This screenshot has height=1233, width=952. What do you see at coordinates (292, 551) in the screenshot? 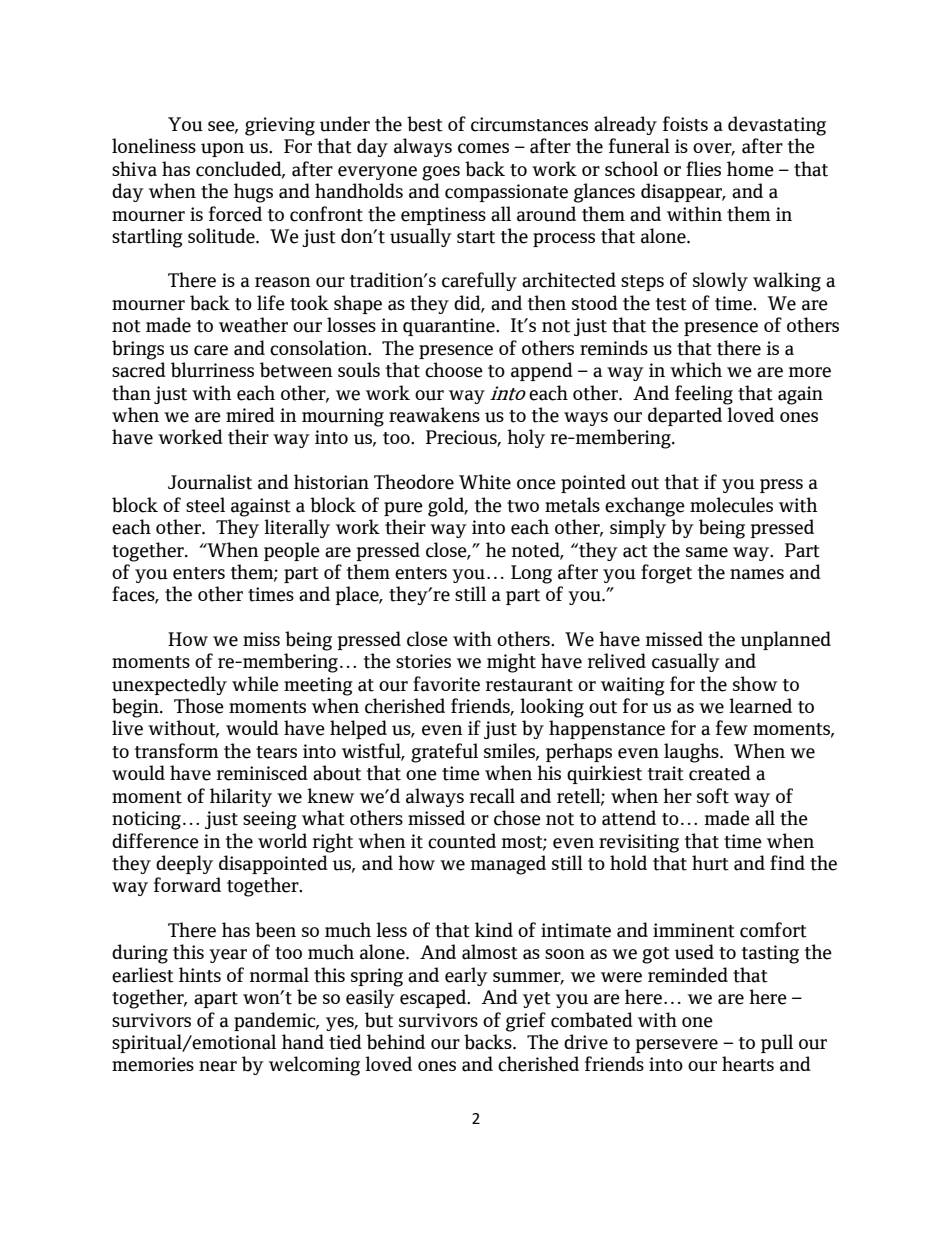
I see `people` at bounding box center [292, 551].
